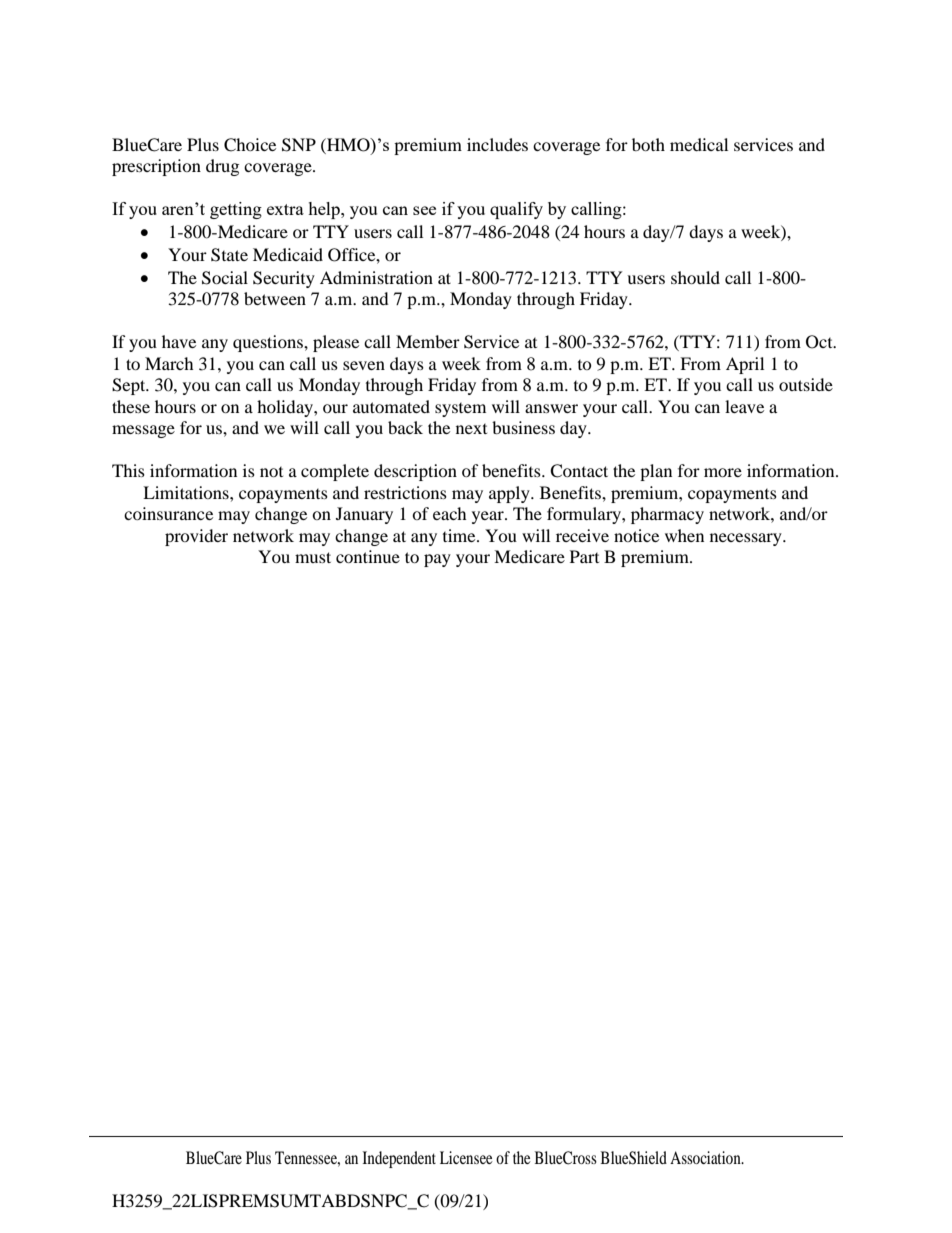 Image resolution: width=952 pixels, height=1233 pixels. I want to click on Association, so click(706, 1157).
